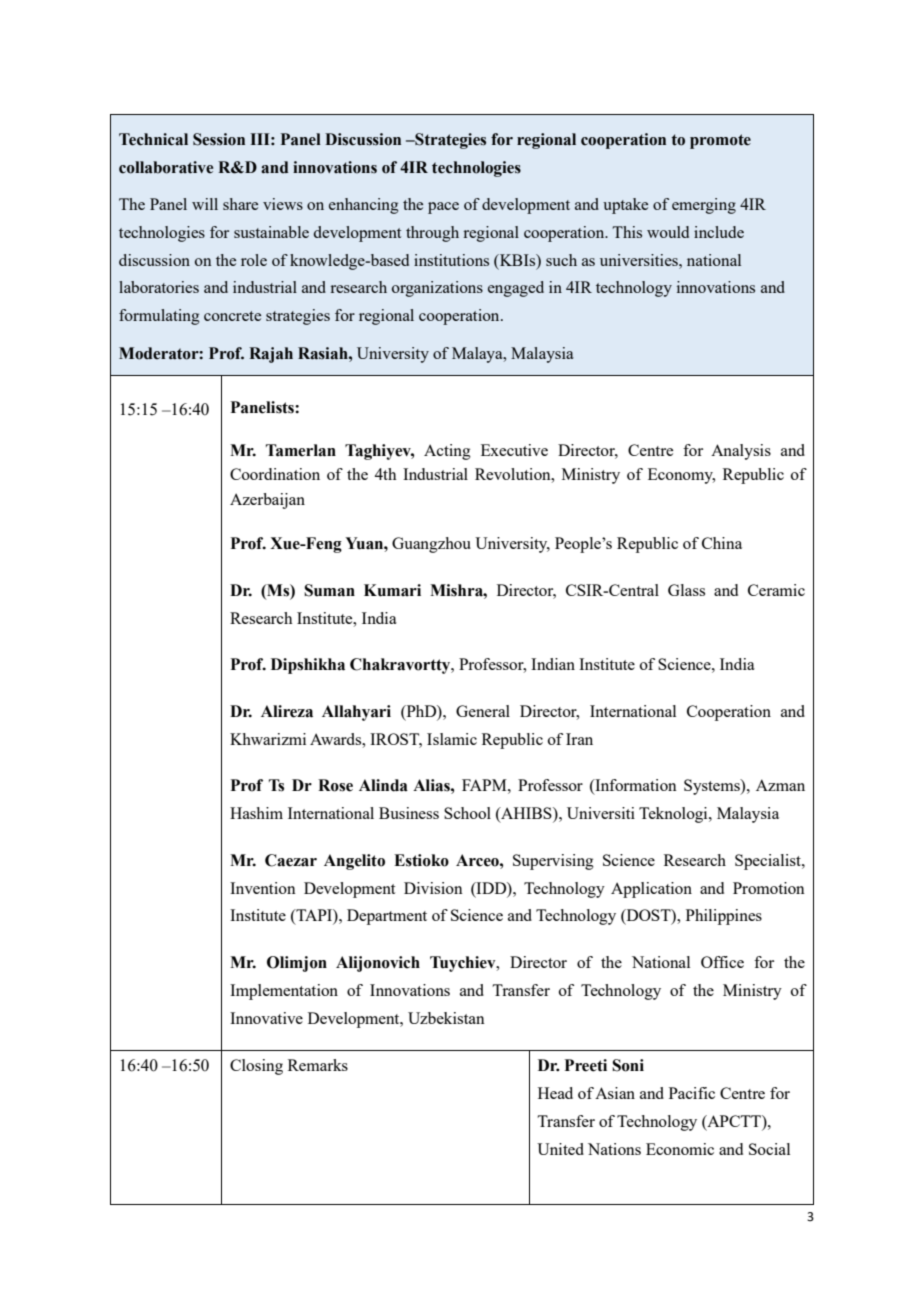  Describe the element at coordinates (722, 543) in the page. I see `China` at that location.
